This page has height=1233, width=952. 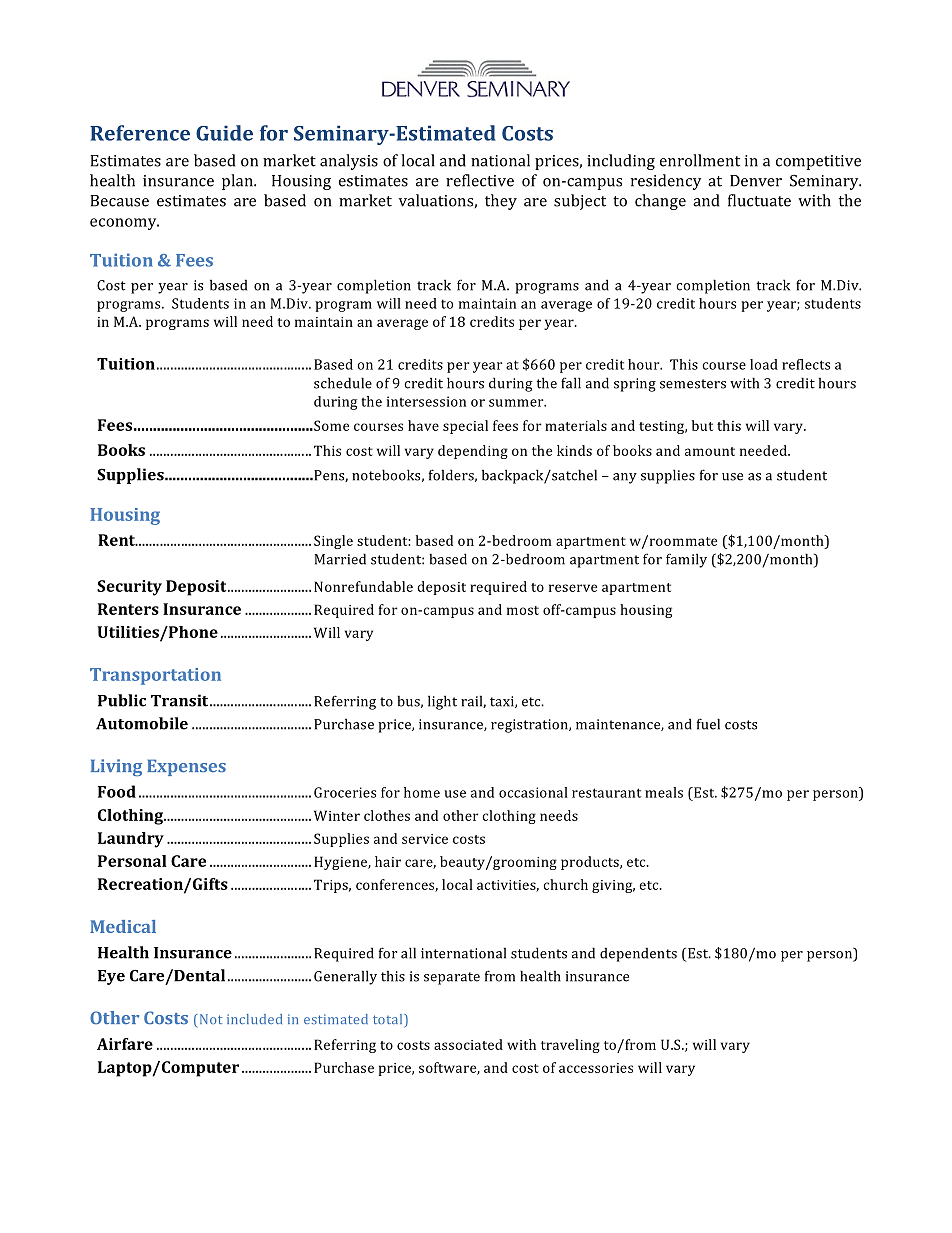 What do you see at coordinates (473, 452) in the page?
I see `depending` at bounding box center [473, 452].
